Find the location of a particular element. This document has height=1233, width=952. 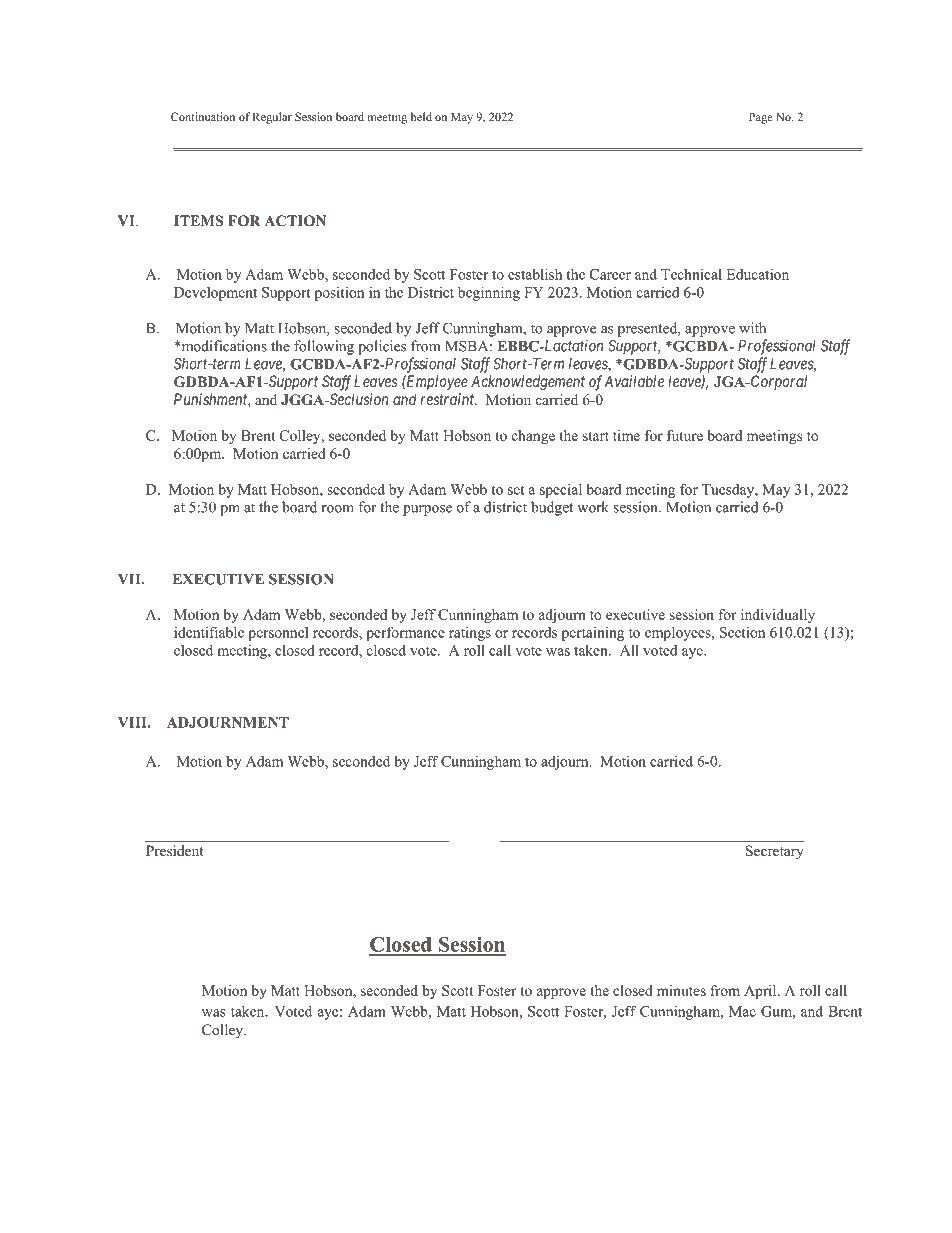

Regular is located at coordinates (272, 118).
